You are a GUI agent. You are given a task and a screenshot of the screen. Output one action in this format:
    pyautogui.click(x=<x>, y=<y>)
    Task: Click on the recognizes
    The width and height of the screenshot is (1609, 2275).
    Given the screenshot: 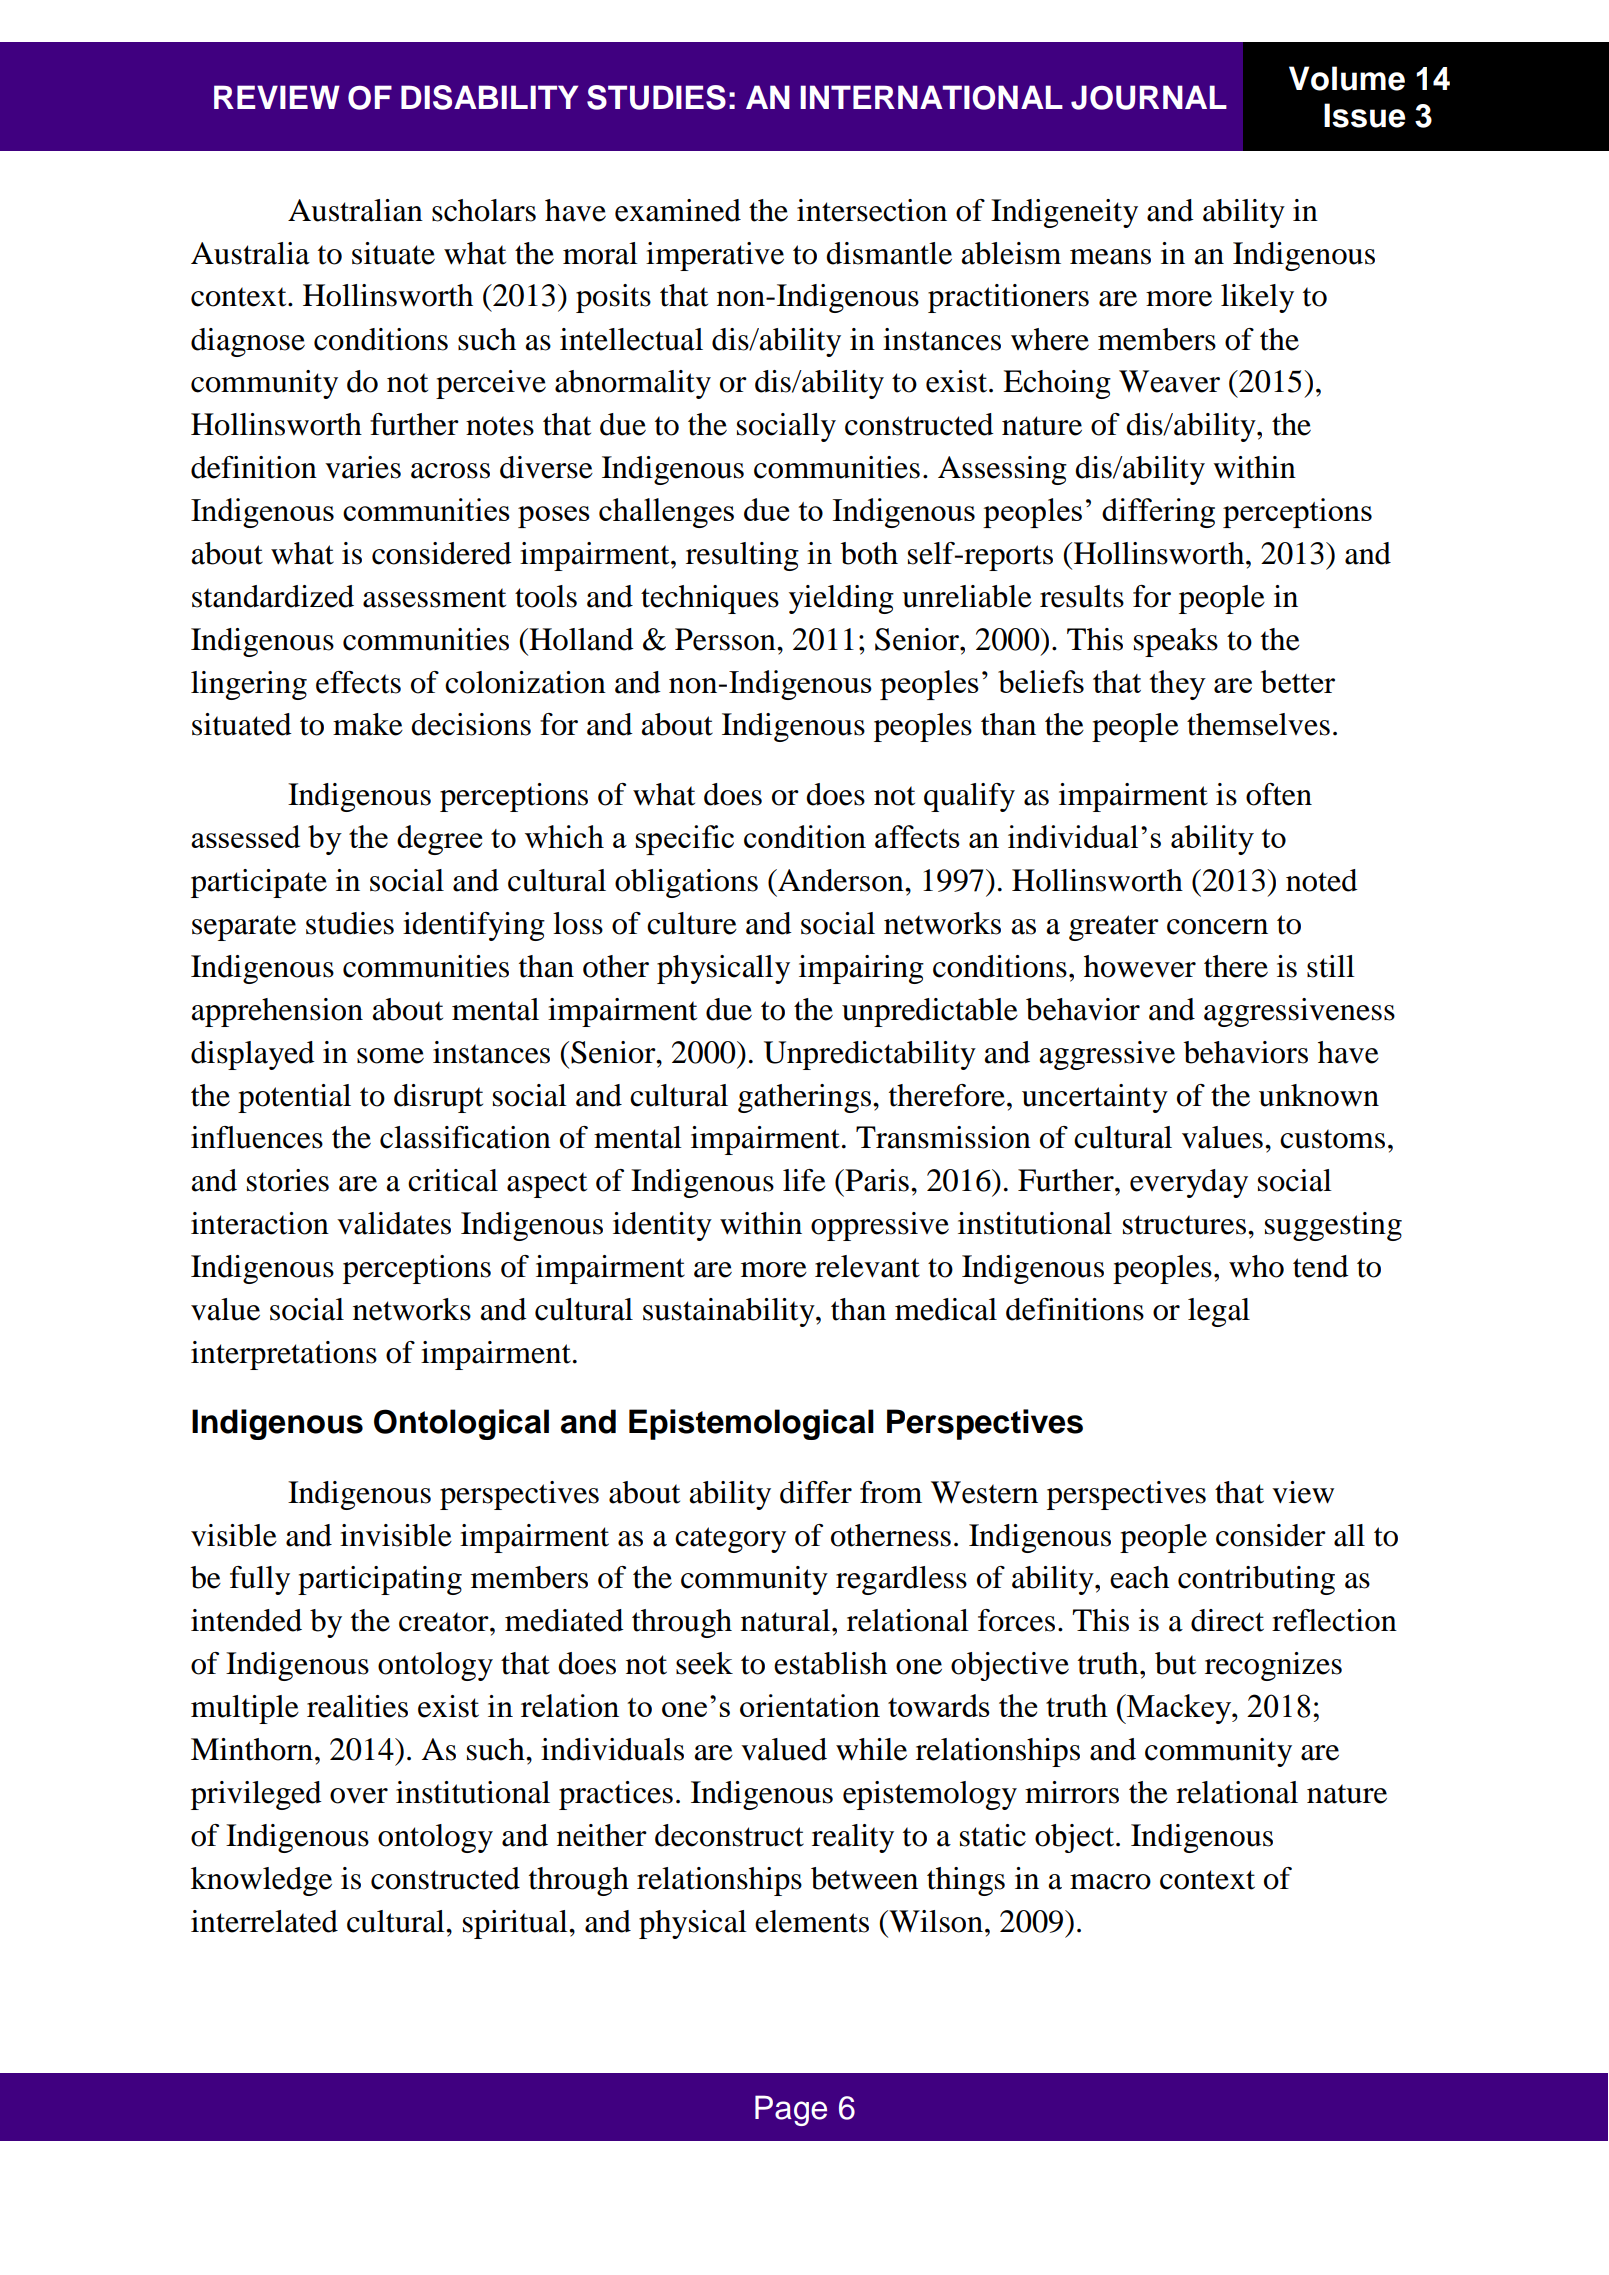 What is the action you would take?
    pyautogui.click(x=1273, y=1666)
